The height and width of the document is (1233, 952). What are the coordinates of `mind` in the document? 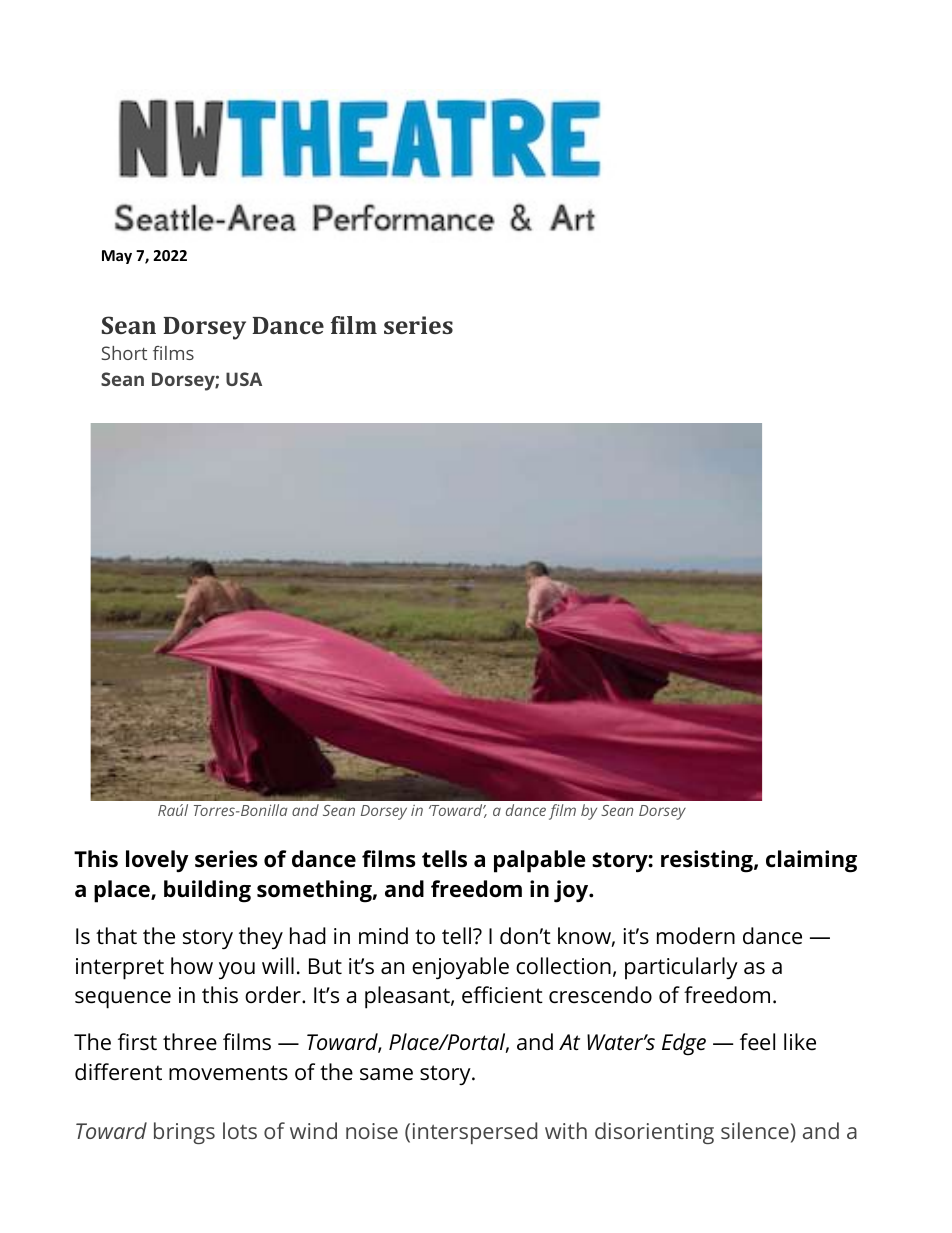 It's located at (383, 936).
